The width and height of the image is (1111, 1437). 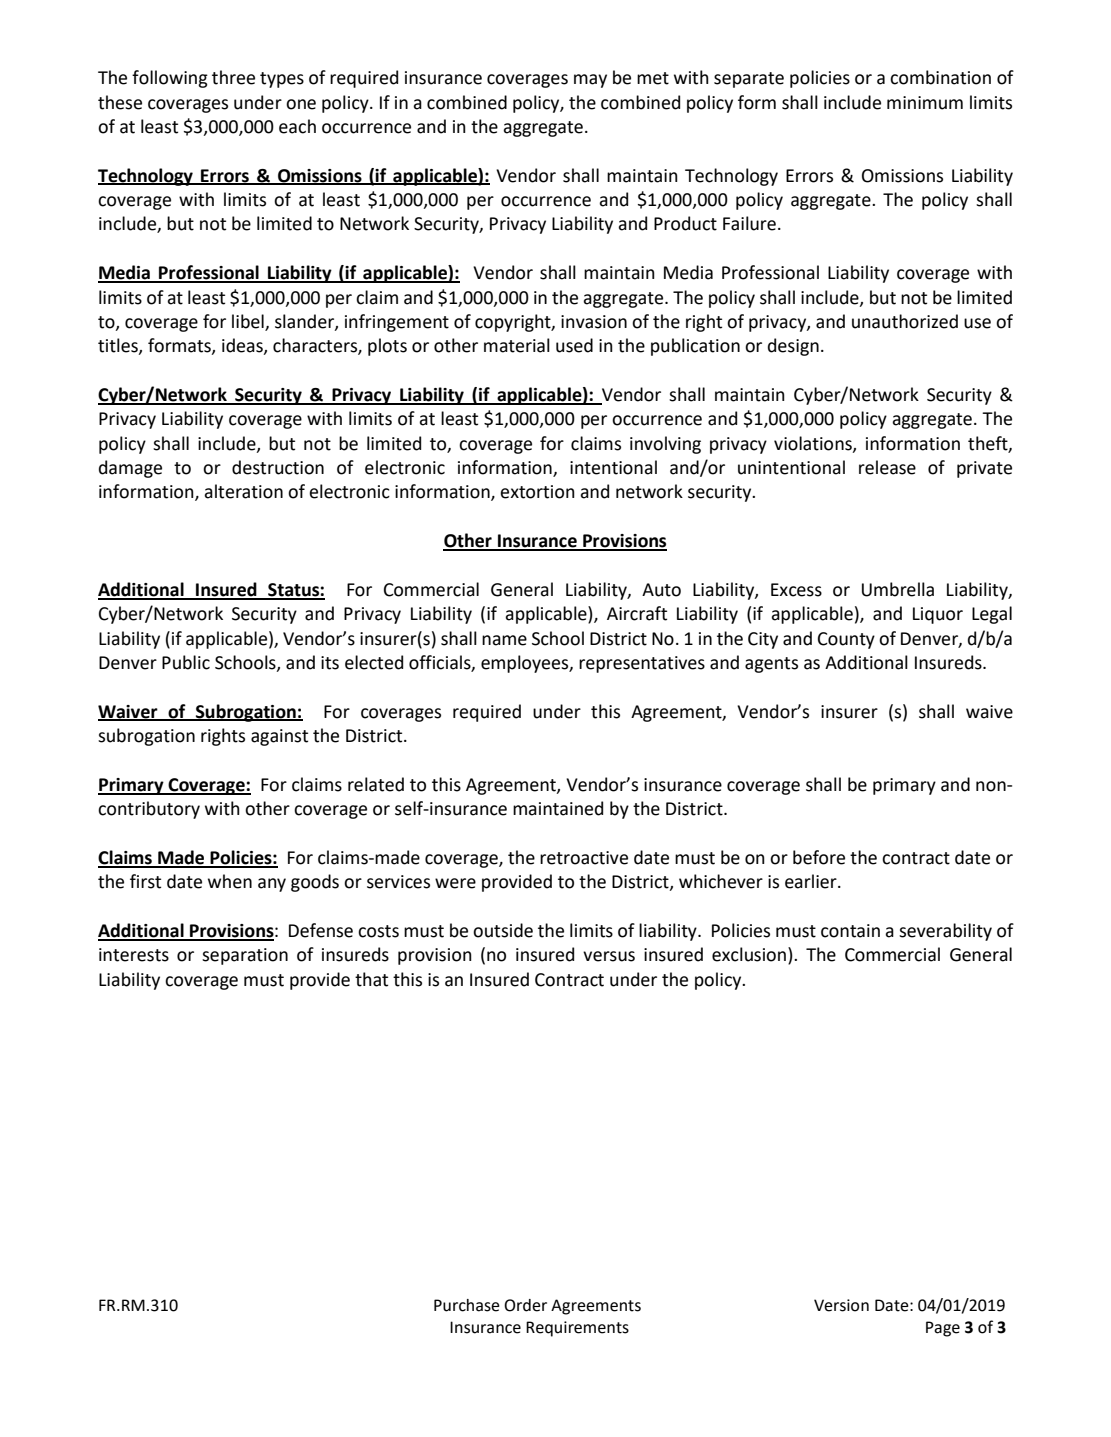 What do you see at coordinates (279, 737) in the image?
I see `against` at bounding box center [279, 737].
